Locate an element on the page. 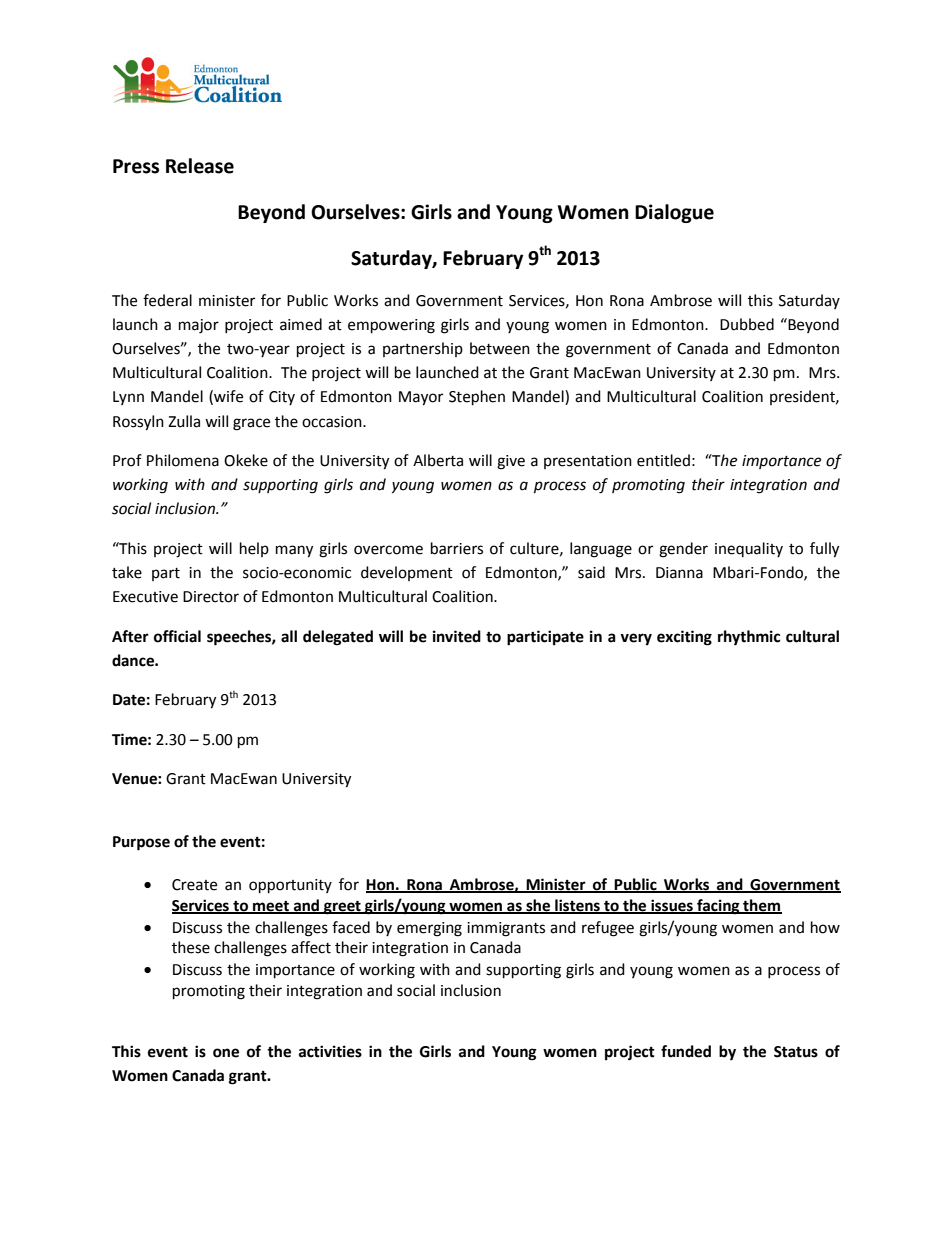 This document has width=952, height=1233. Director is located at coordinates (211, 597).
